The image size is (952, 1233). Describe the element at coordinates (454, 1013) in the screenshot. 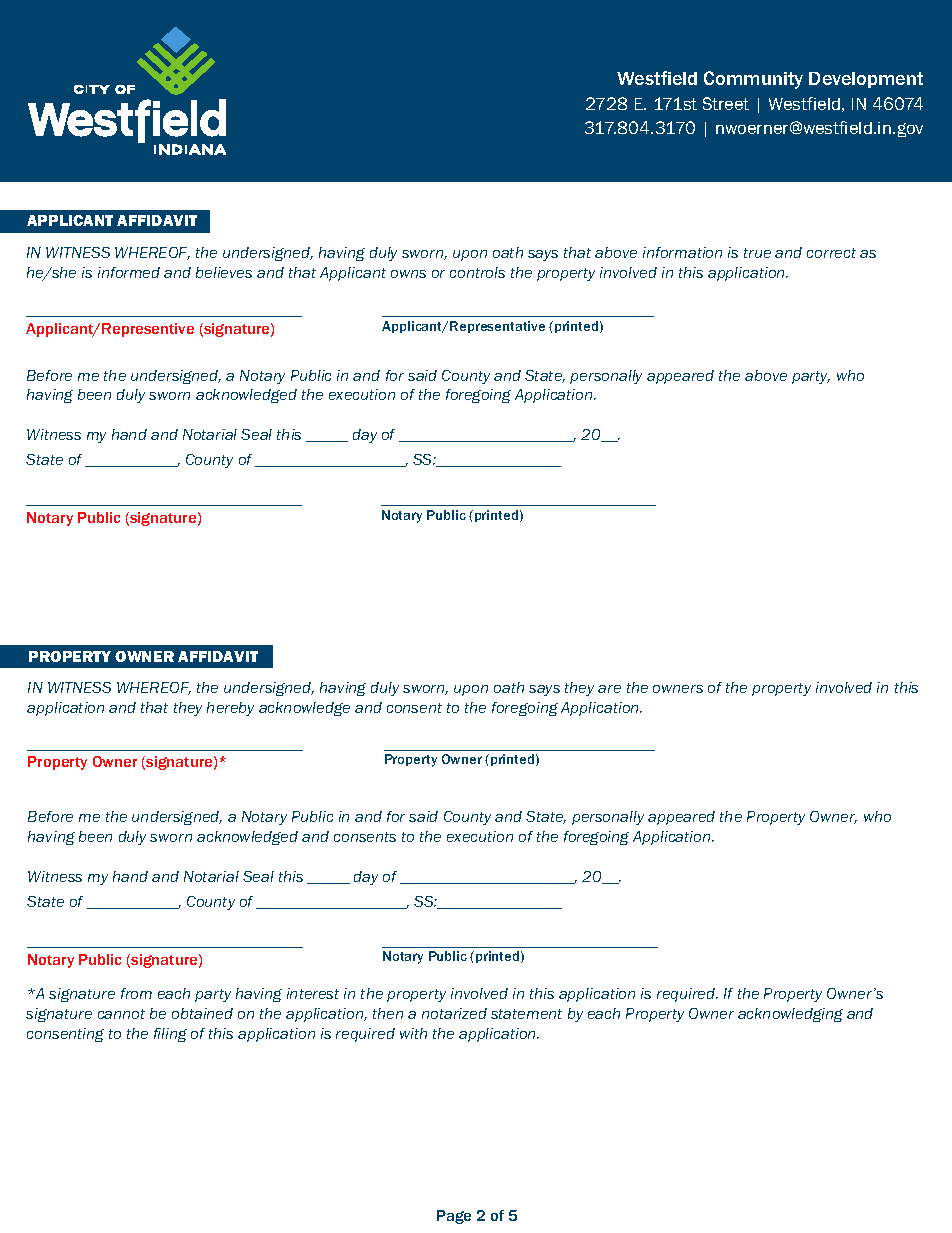

I see `notarized` at that location.
